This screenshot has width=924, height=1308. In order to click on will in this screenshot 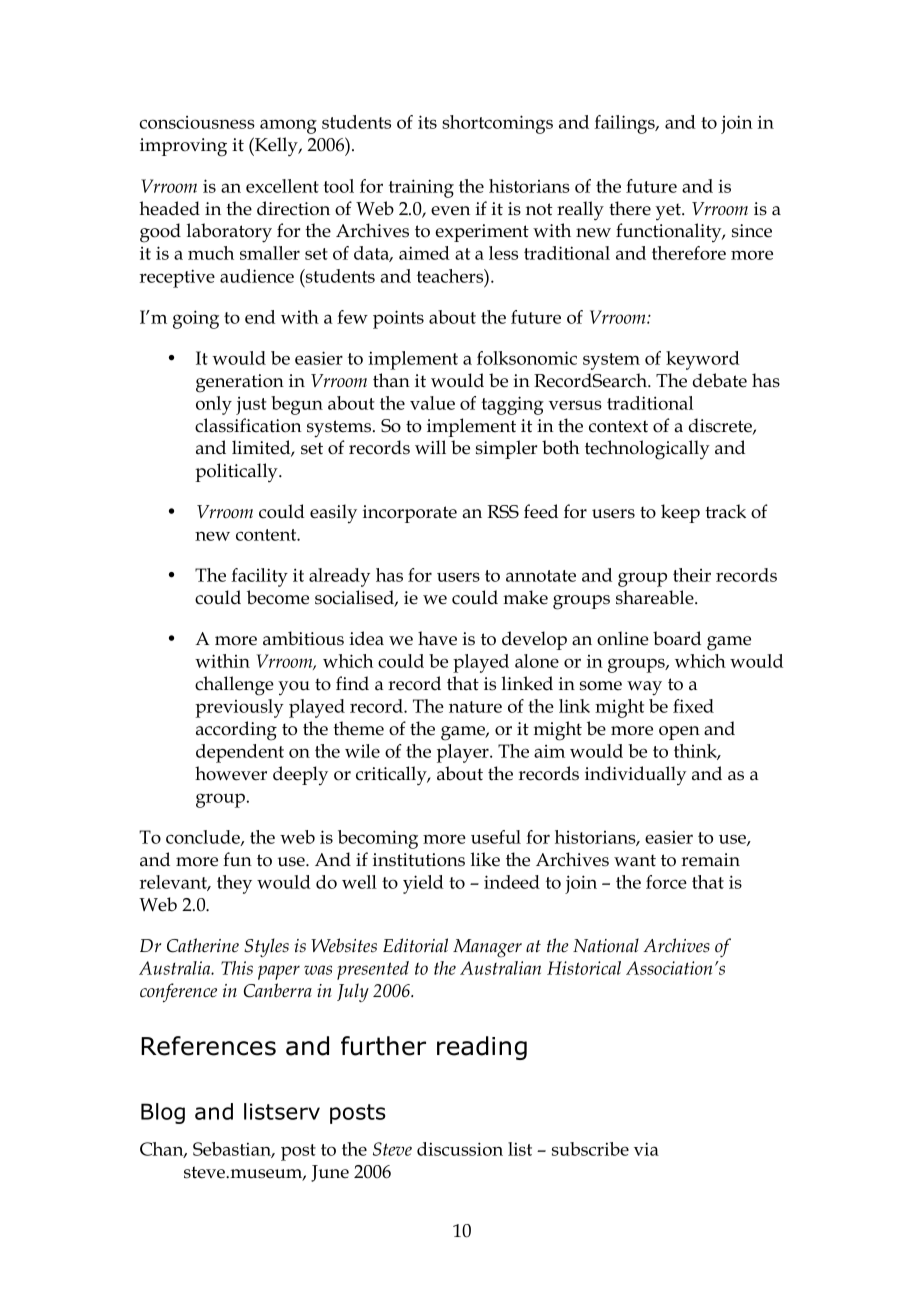, I will do `click(430, 447)`.
